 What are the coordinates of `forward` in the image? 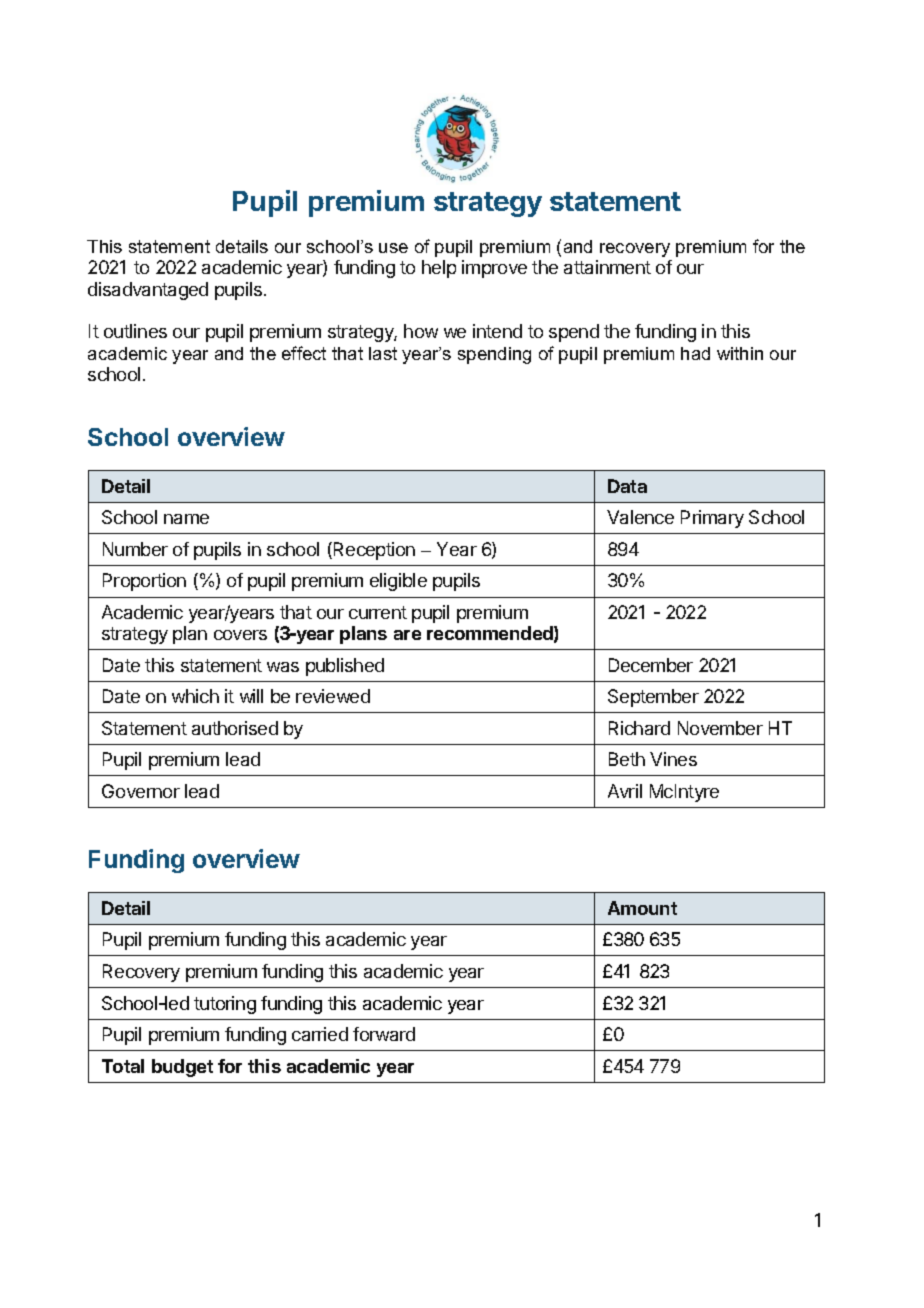 It's located at (384, 1034).
